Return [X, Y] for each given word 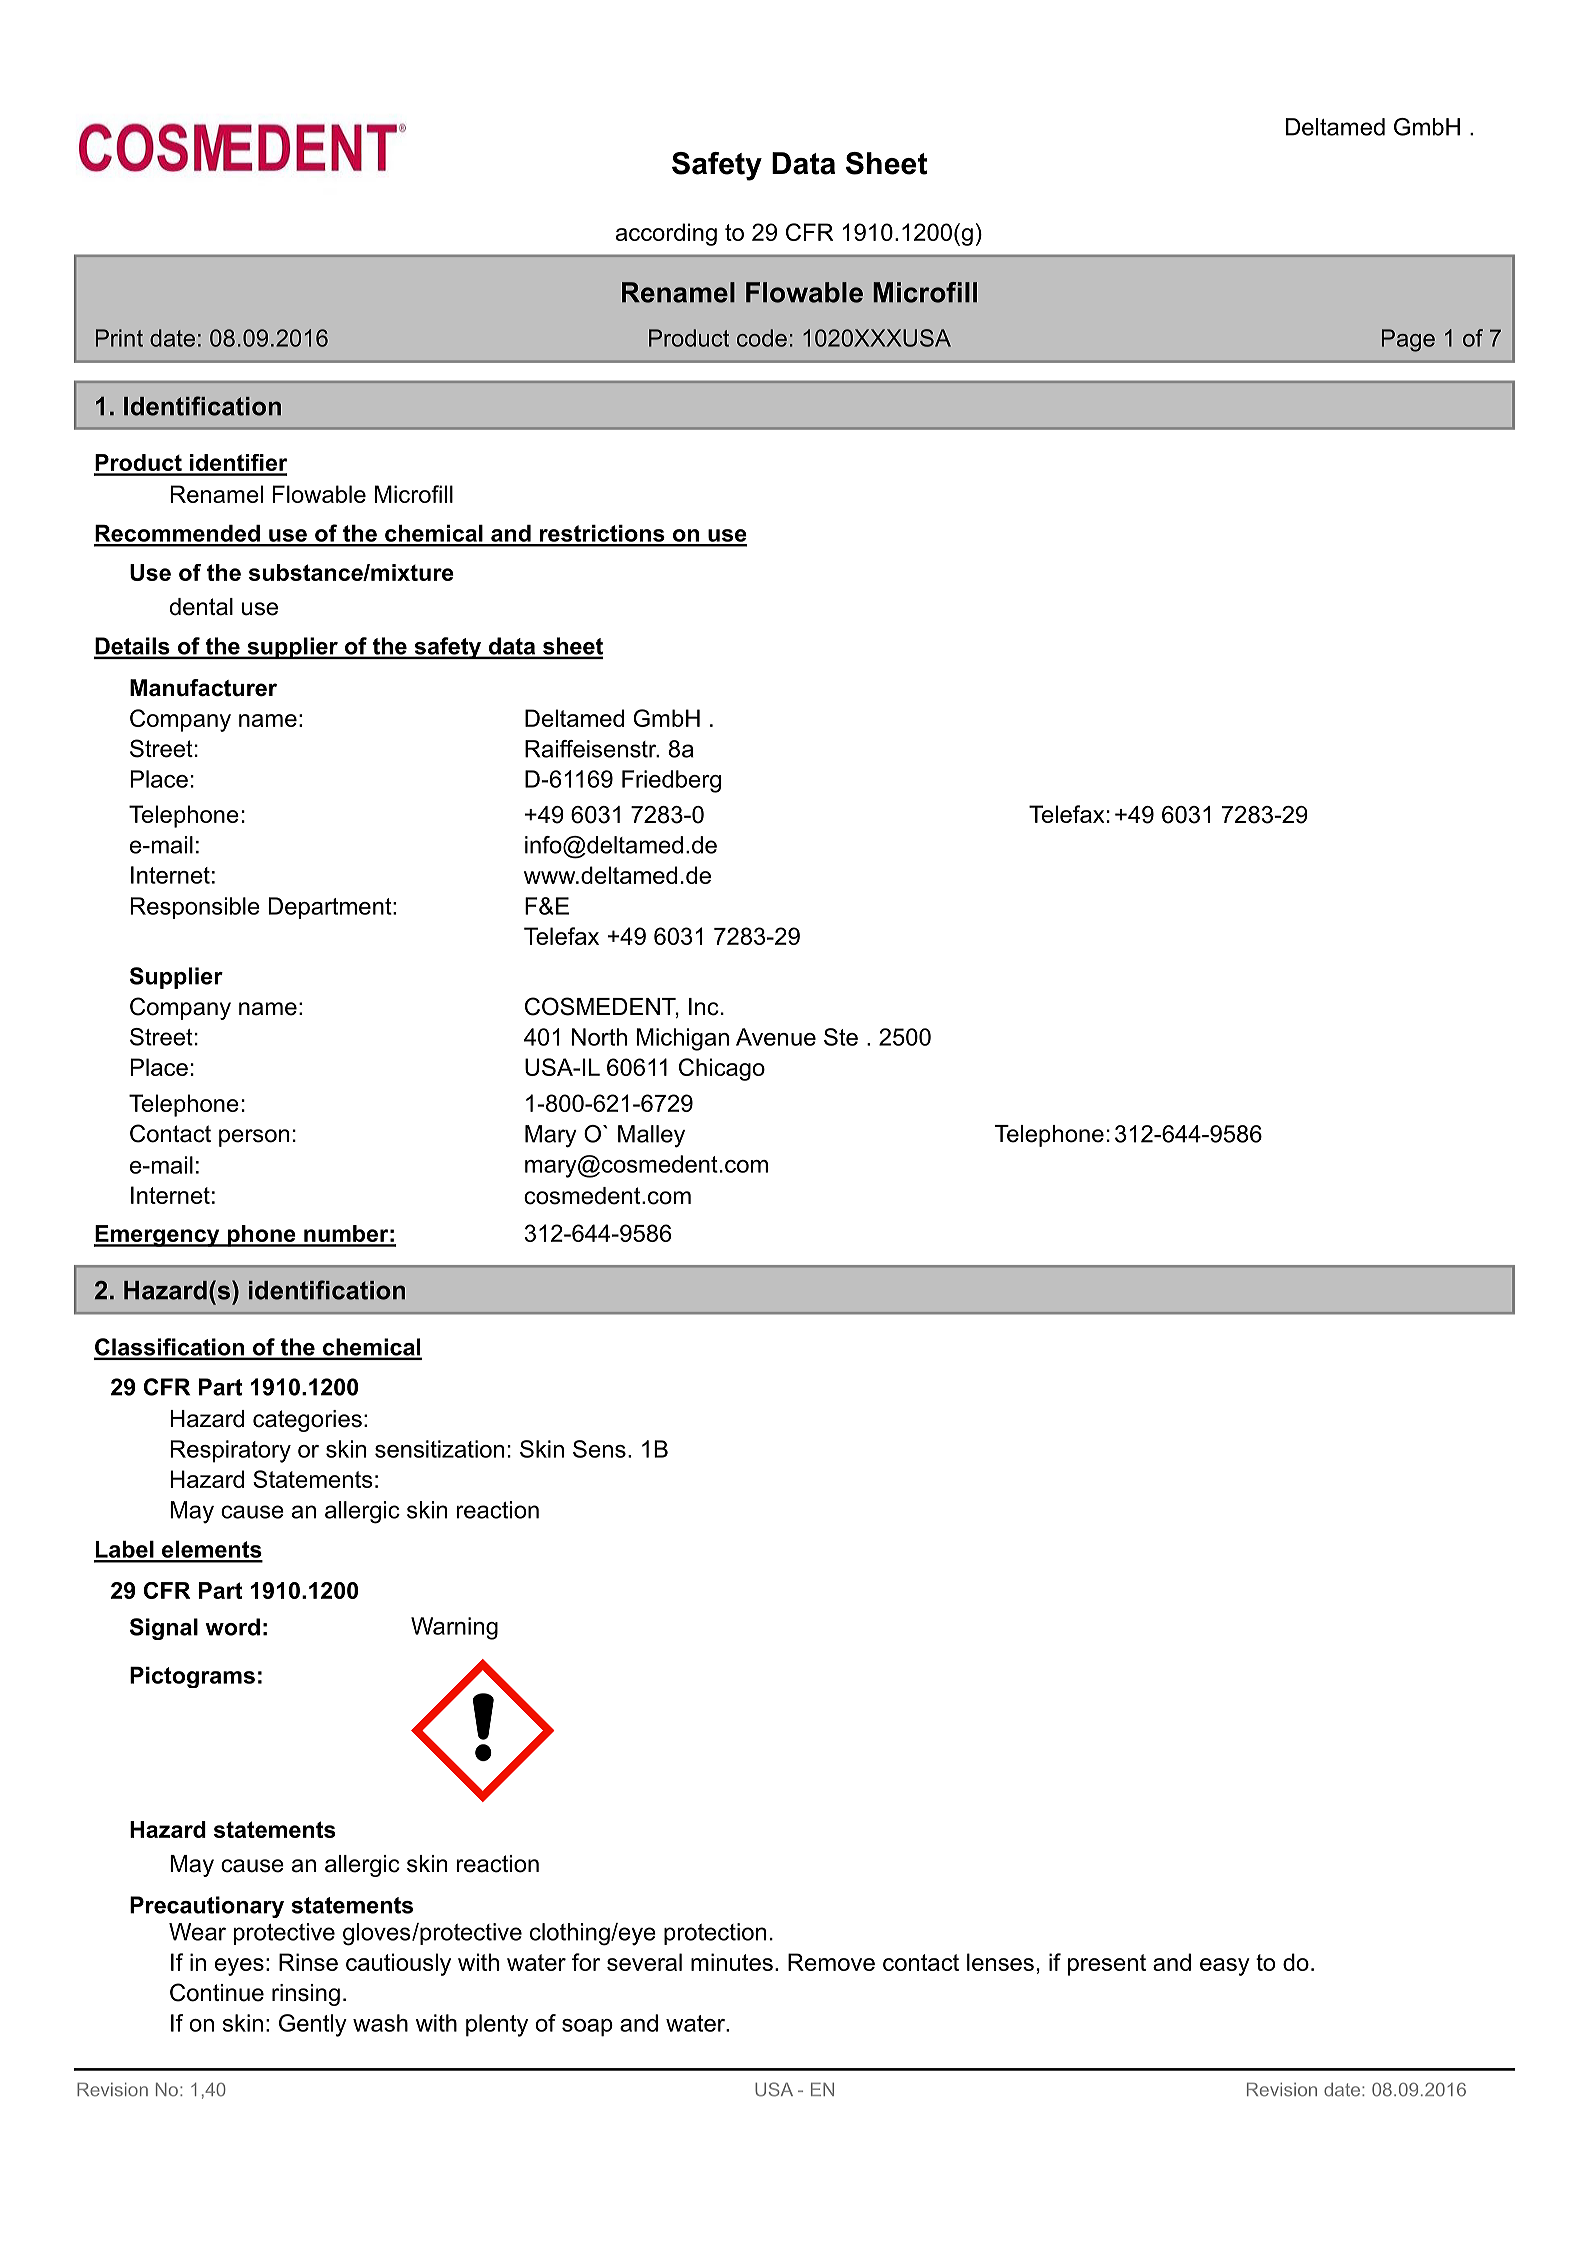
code [762, 338]
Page [1408, 340]
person [254, 1138]
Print [119, 338]
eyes [239, 1967]
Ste [841, 1037]
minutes [732, 1962]
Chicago [722, 1069]
